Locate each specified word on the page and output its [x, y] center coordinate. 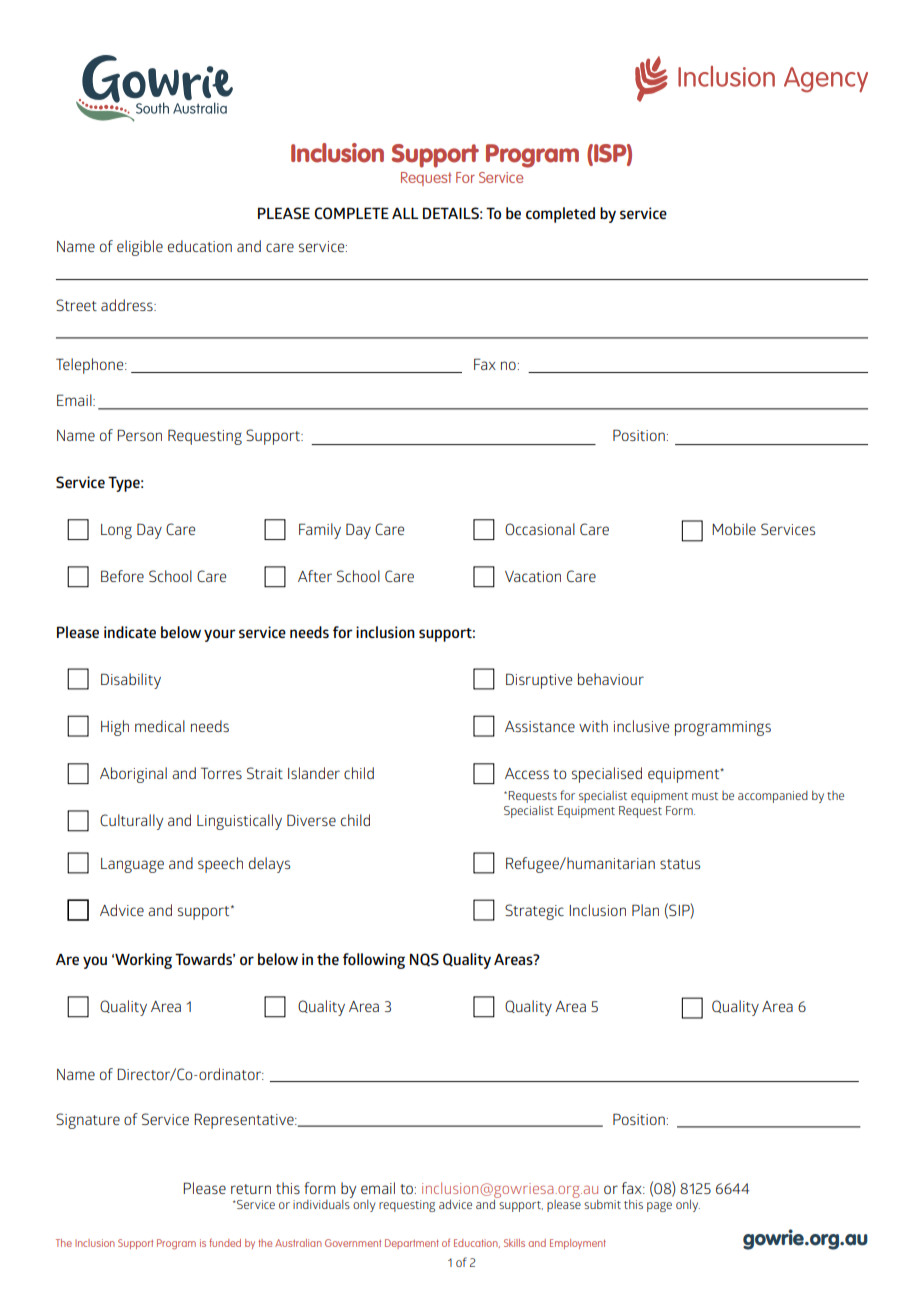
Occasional [540, 529]
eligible [140, 248]
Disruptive [539, 681]
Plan [645, 910]
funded [225, 1242]
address [128, 305]
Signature [88, 1121]
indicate [130, 632]
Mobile [734, 529]
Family [320, 531]
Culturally [131, 822]
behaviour [611, 679]
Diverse [311, 820]
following [374, 961]
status [680, 864]
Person [139, 435]
